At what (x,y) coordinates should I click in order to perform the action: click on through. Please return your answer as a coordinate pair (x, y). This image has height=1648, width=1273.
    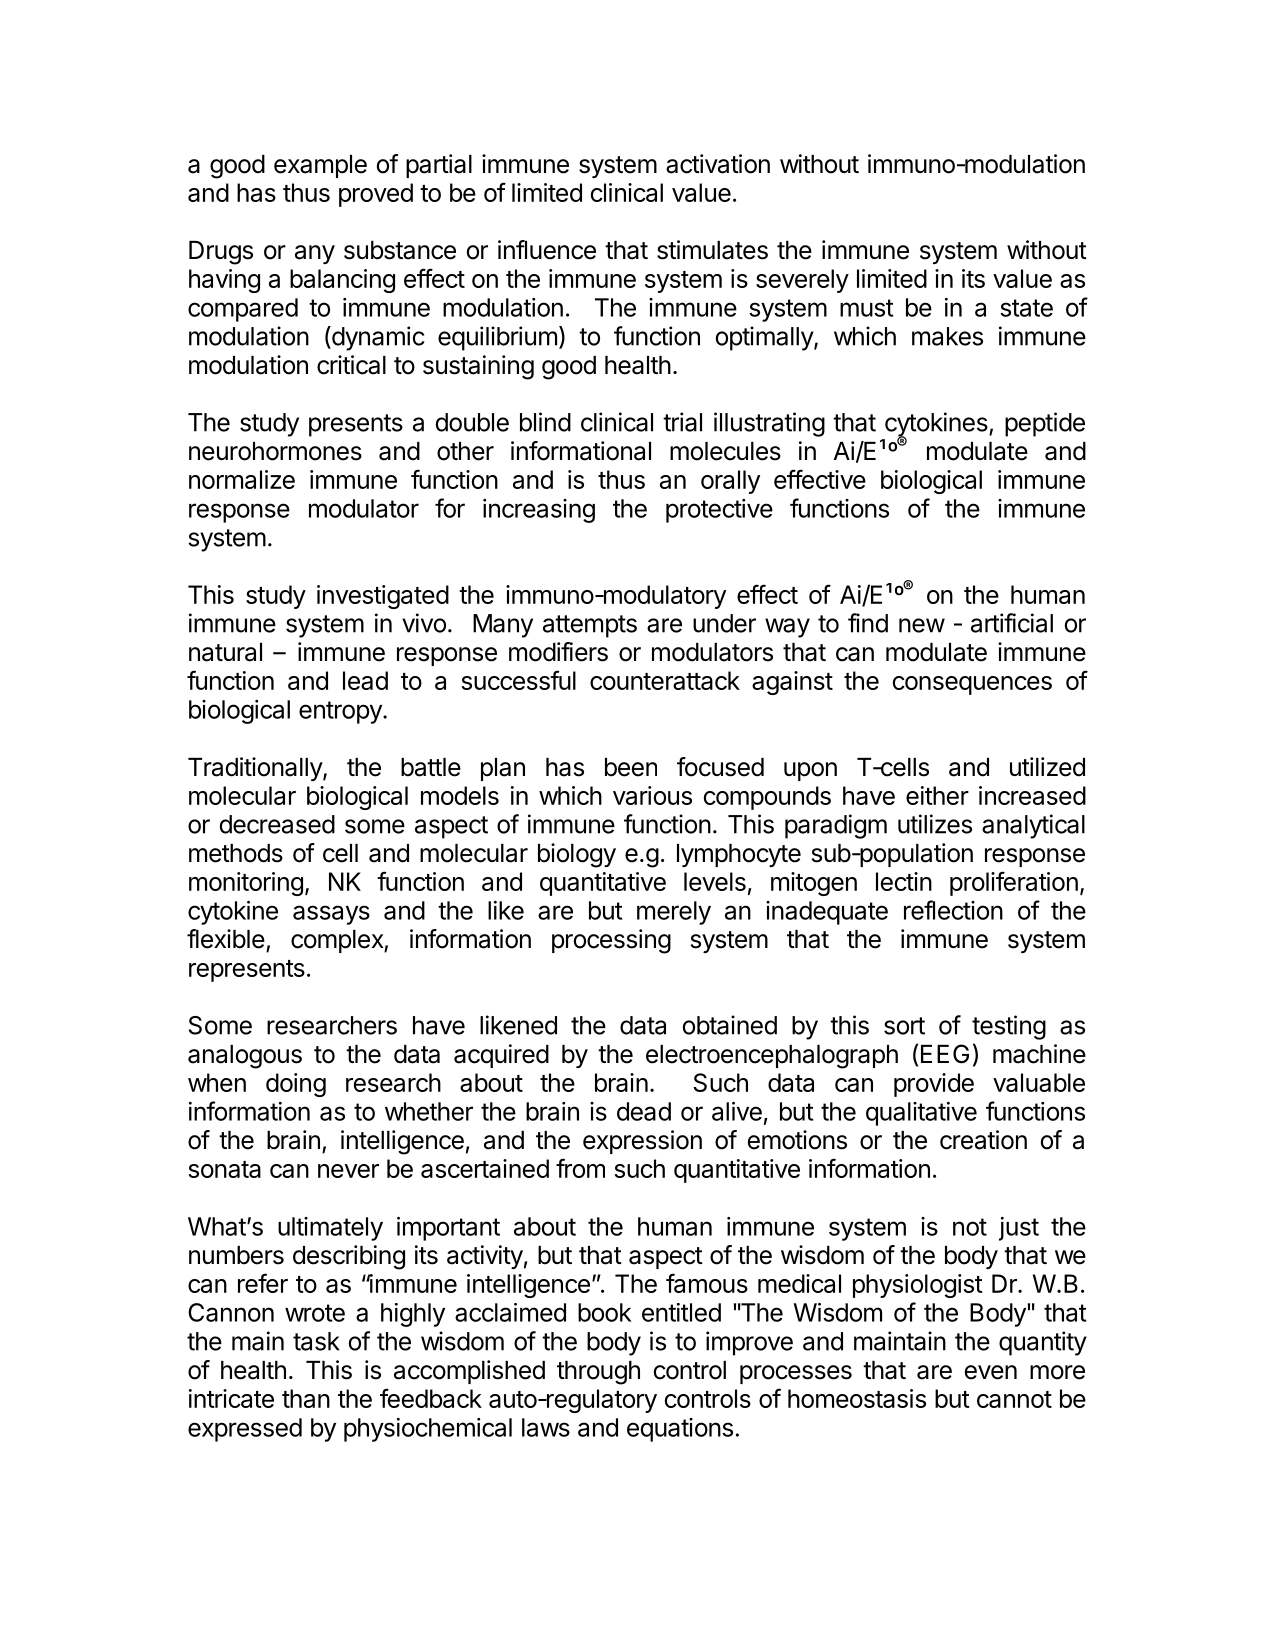
    Looking at the image, I should click on (598, 1373).
